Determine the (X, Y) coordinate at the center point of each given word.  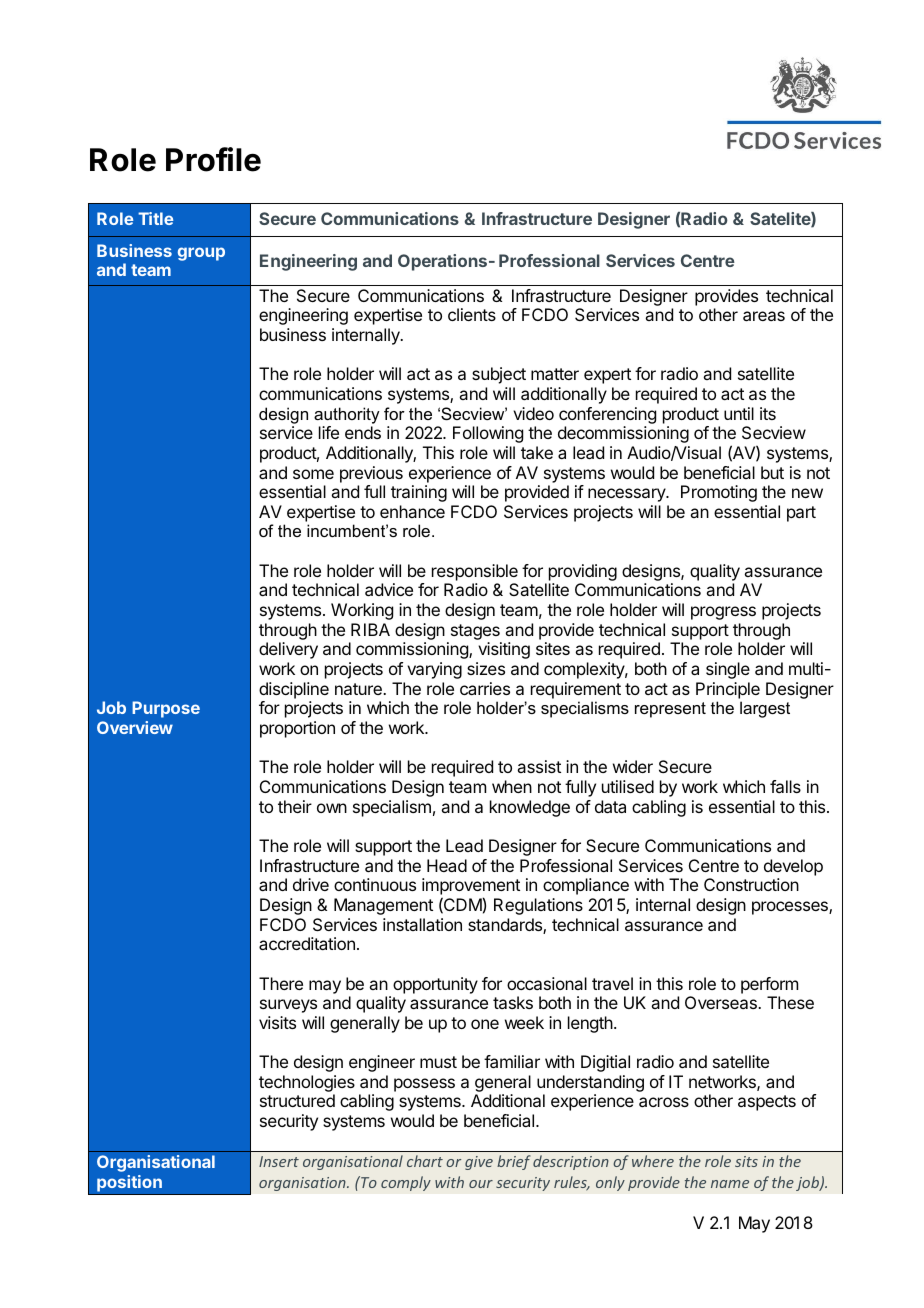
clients (472, 314)
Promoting (719, 493)
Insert (279, 1161)
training (419, 493)
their (295, 806)
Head (447, 865)
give (479, 1163)
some (313, 474)
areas (764, 316)
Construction (751, 884)
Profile (213, 159)
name (730, 1184)
